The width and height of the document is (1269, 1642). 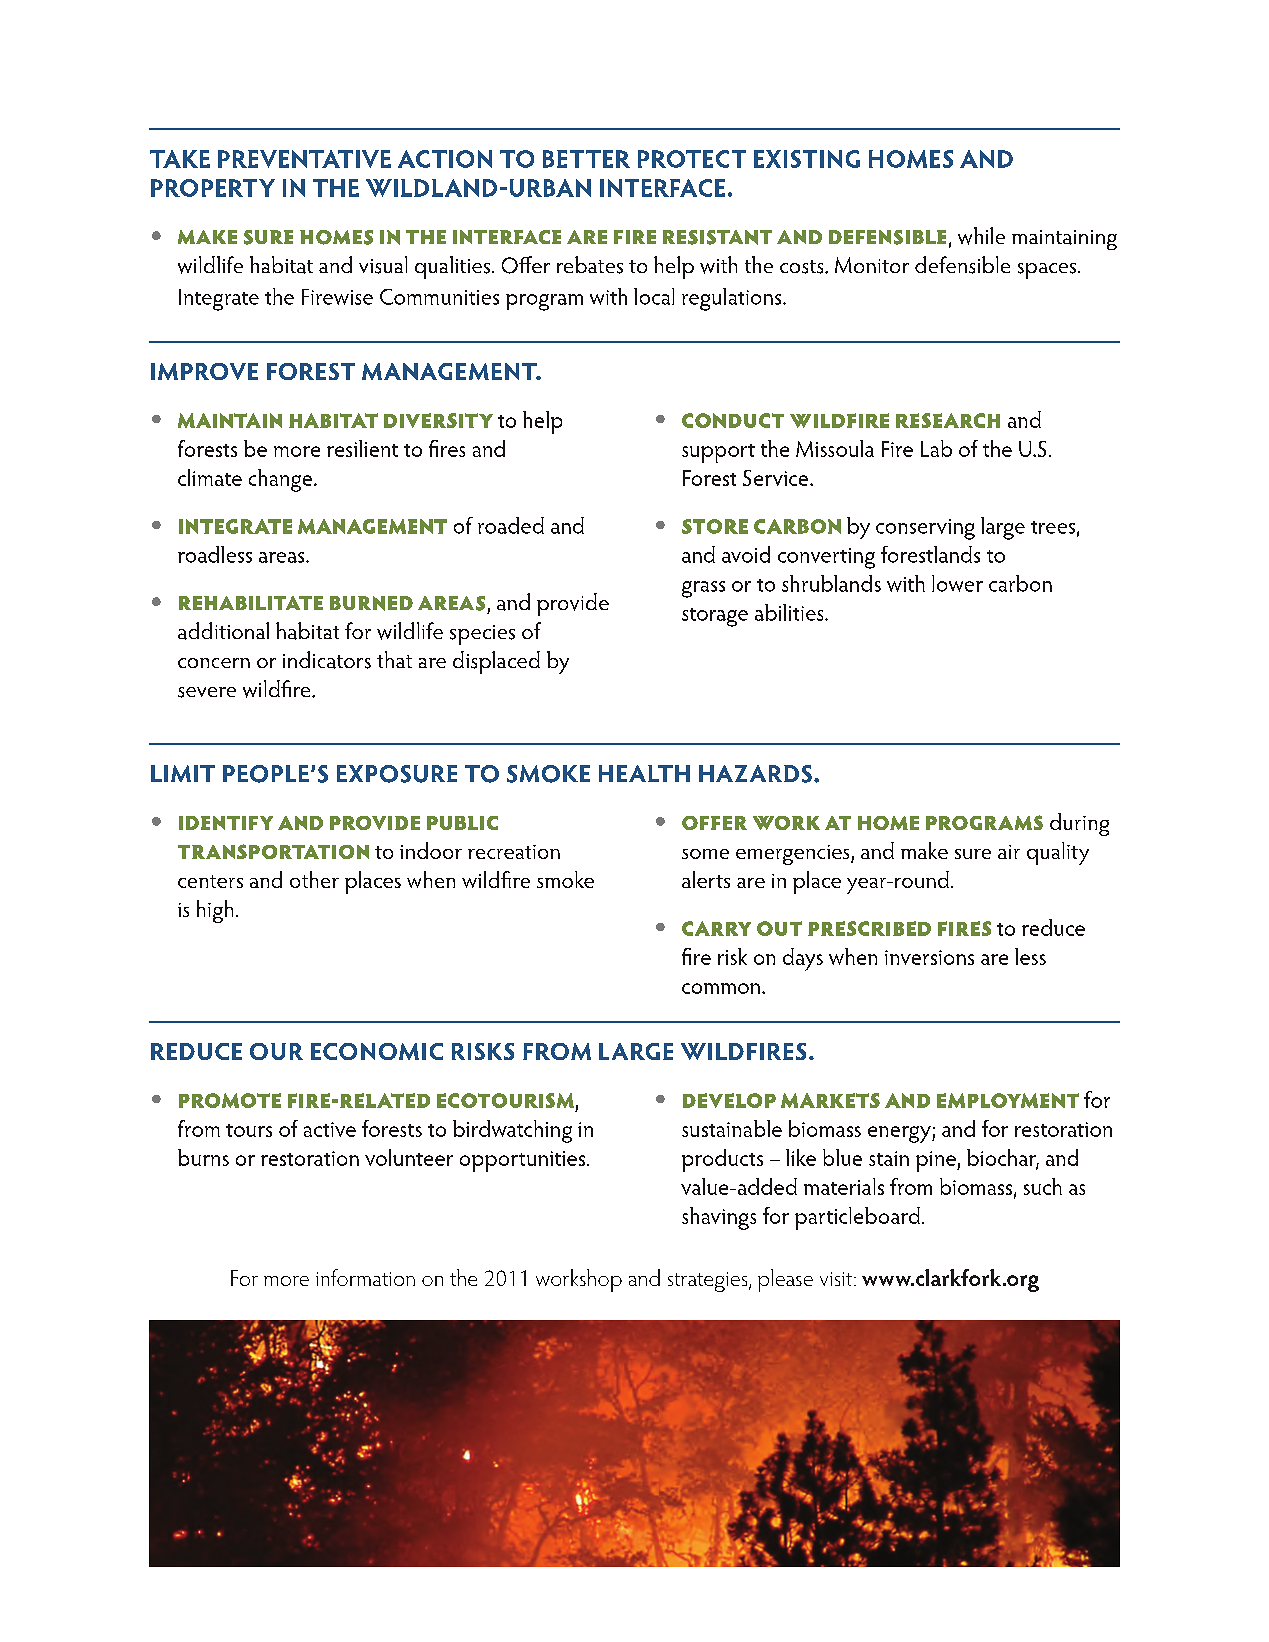 What do you see at coordinates (304, 159) in the document?
I see `PREVENTATIVE` at bounding box center [304, 159].
